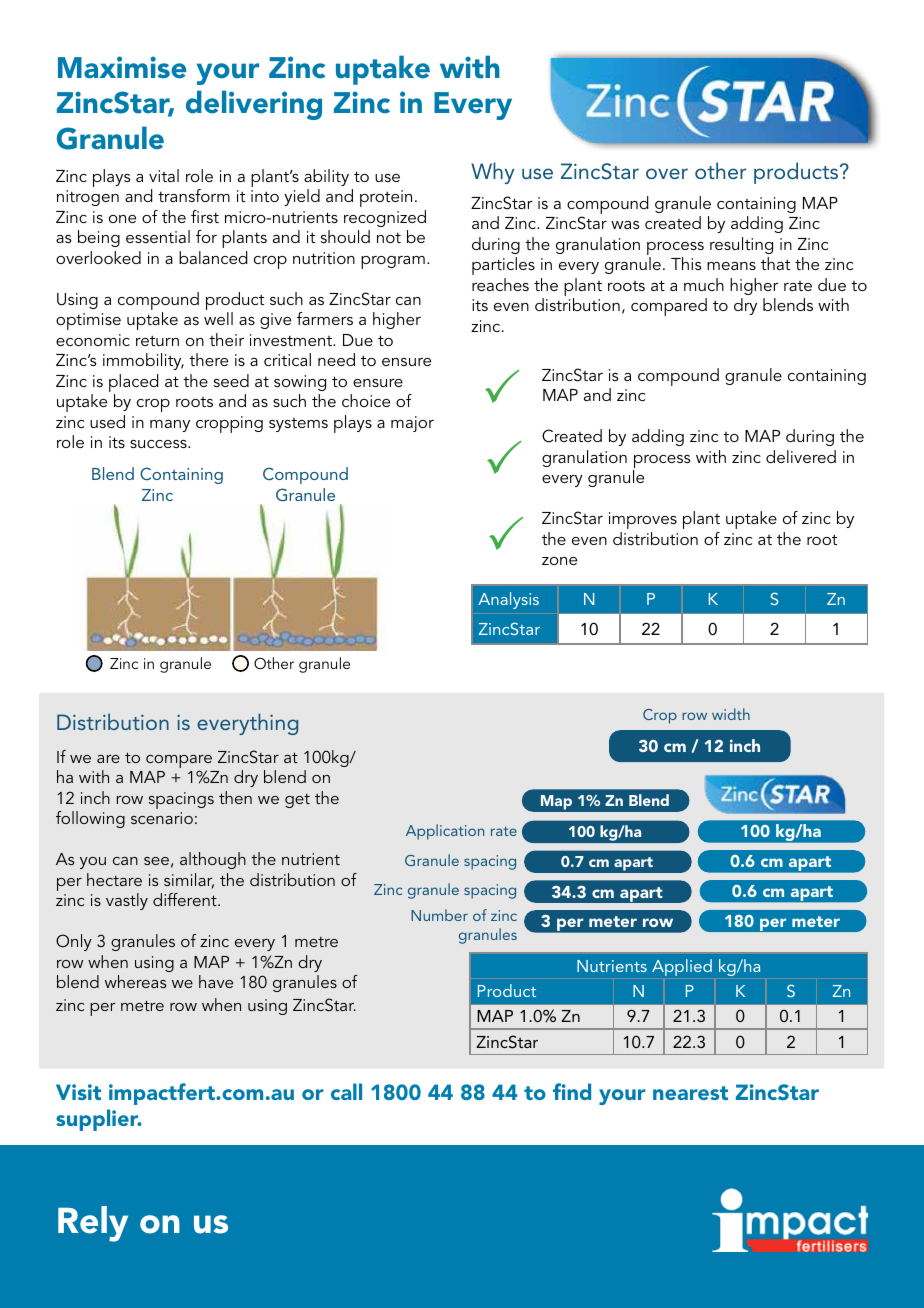  What do you see at coordinates (186, 899) in the document?
I see `different` at bounding box center [186, 899].
